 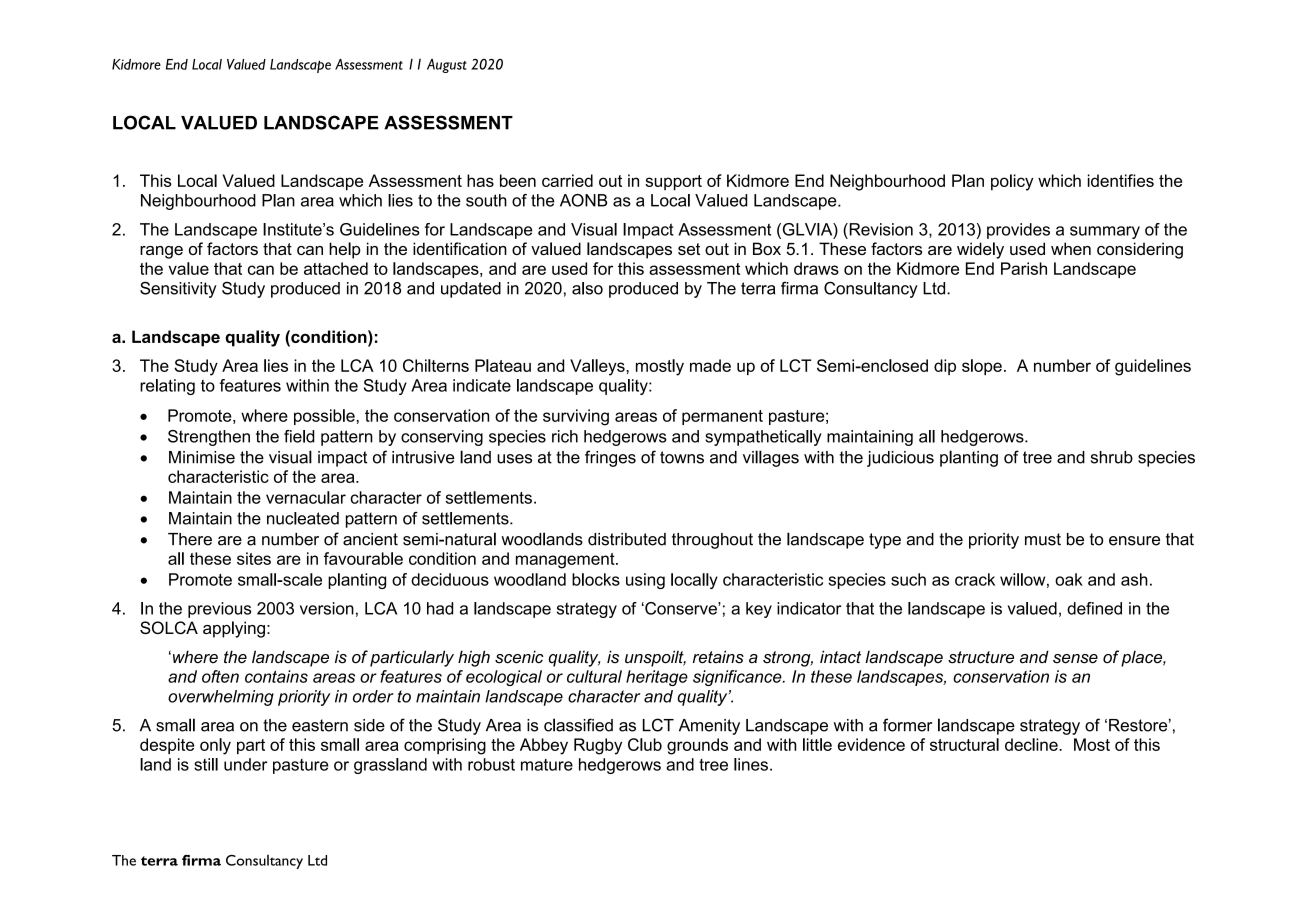 I want to click on policy, so click(x=1012, y=182).
